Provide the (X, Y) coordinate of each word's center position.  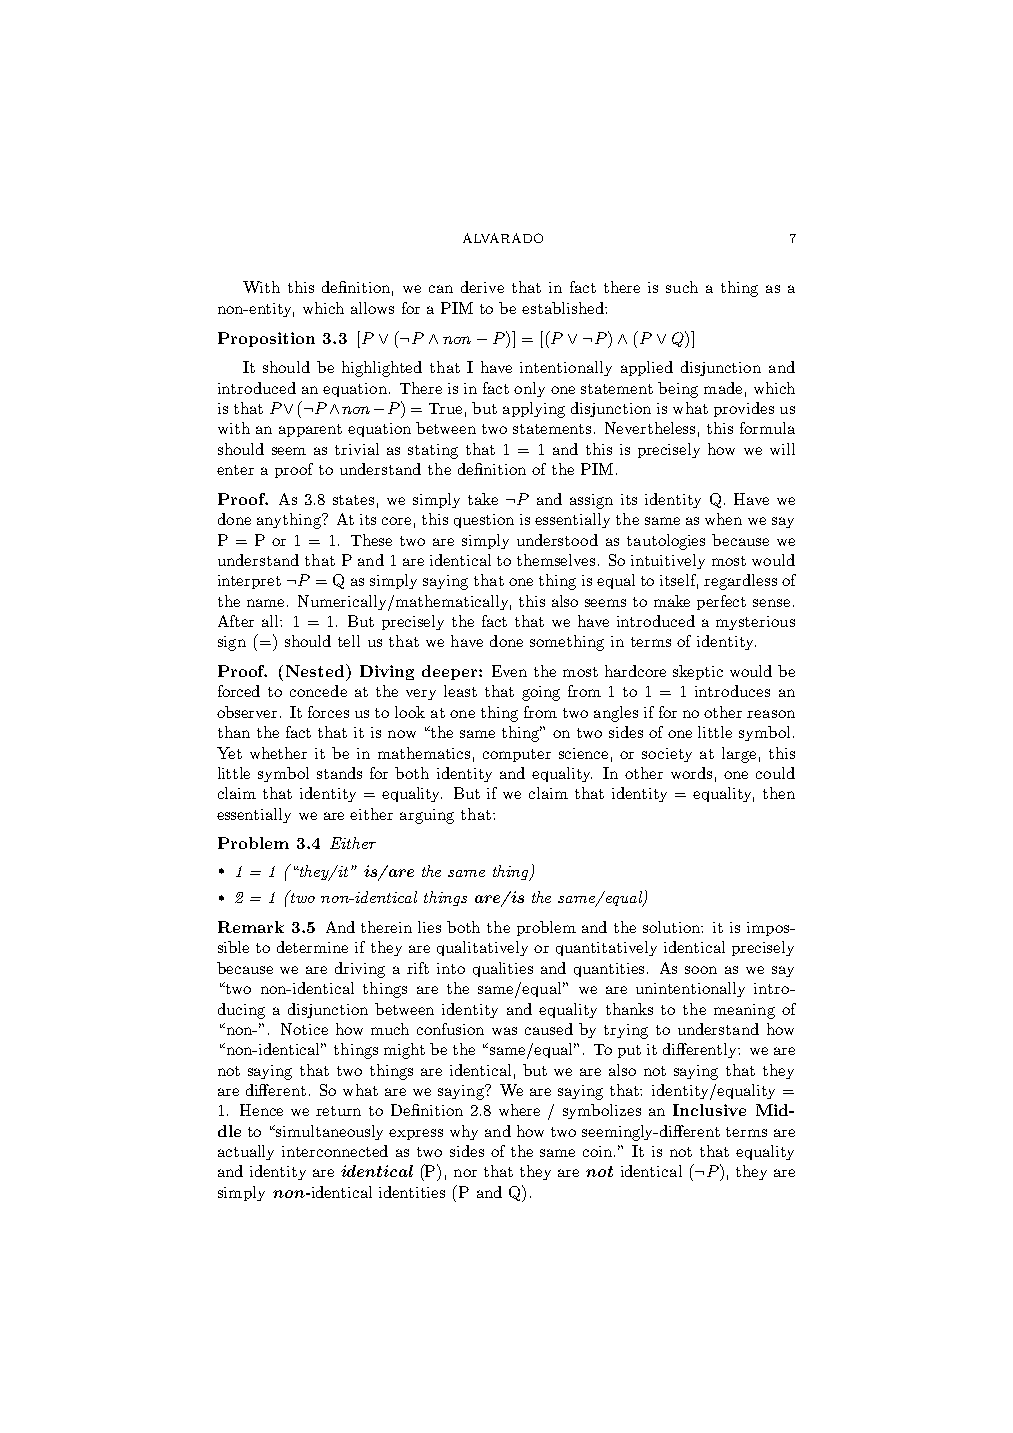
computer (517, 755)
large (739, 755)
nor (465, 1173)
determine (312, 947)
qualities (503, 969)
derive (482, 287)
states (353, 500)
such (682, 287)
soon (701, 970)
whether (278, 753)
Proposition (266, 339)
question (484, 521)
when (723, 519)
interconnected (335, 1151)
